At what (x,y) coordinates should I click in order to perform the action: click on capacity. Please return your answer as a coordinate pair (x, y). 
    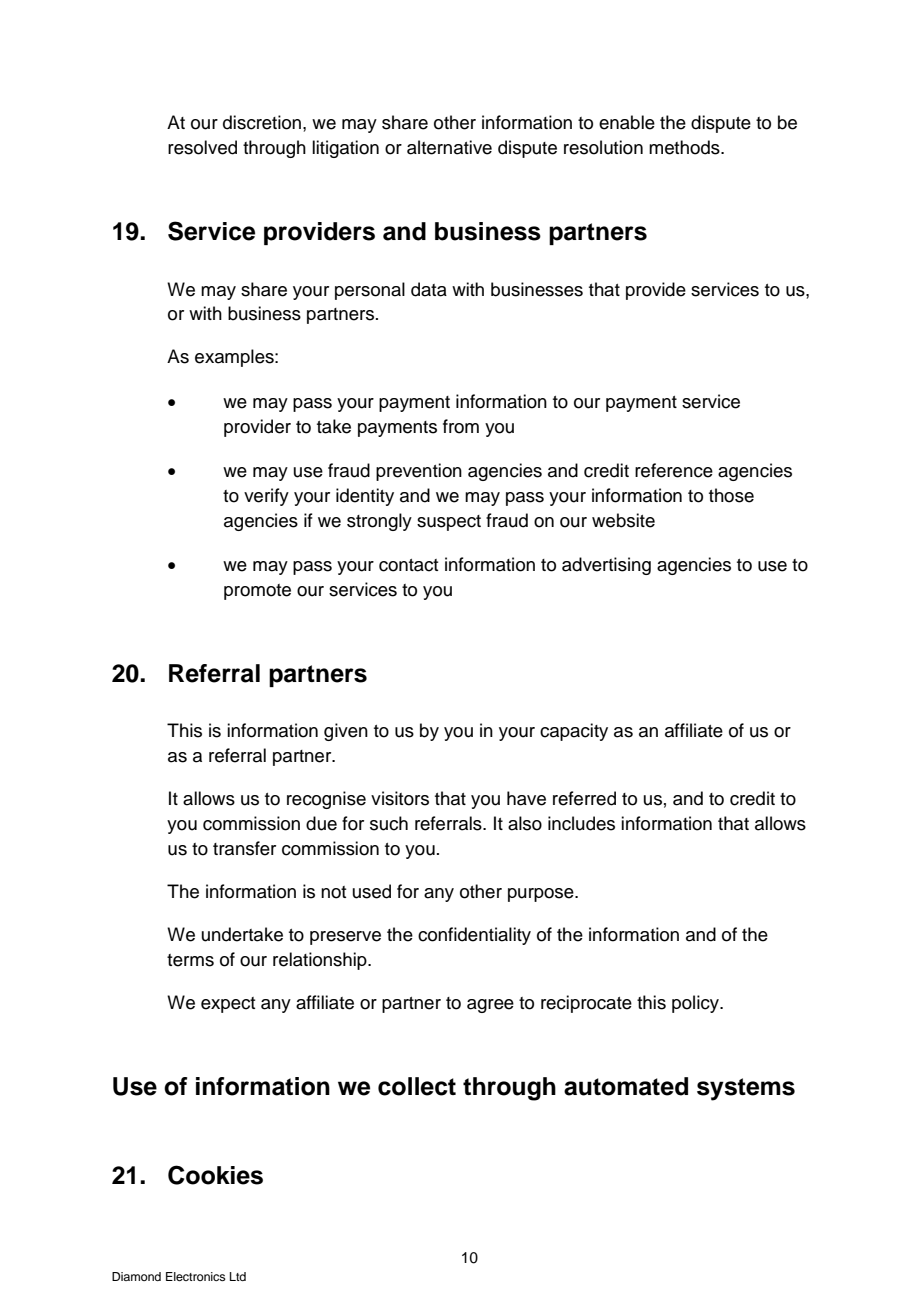
    Looking at the image, I should click on (574, 732).
